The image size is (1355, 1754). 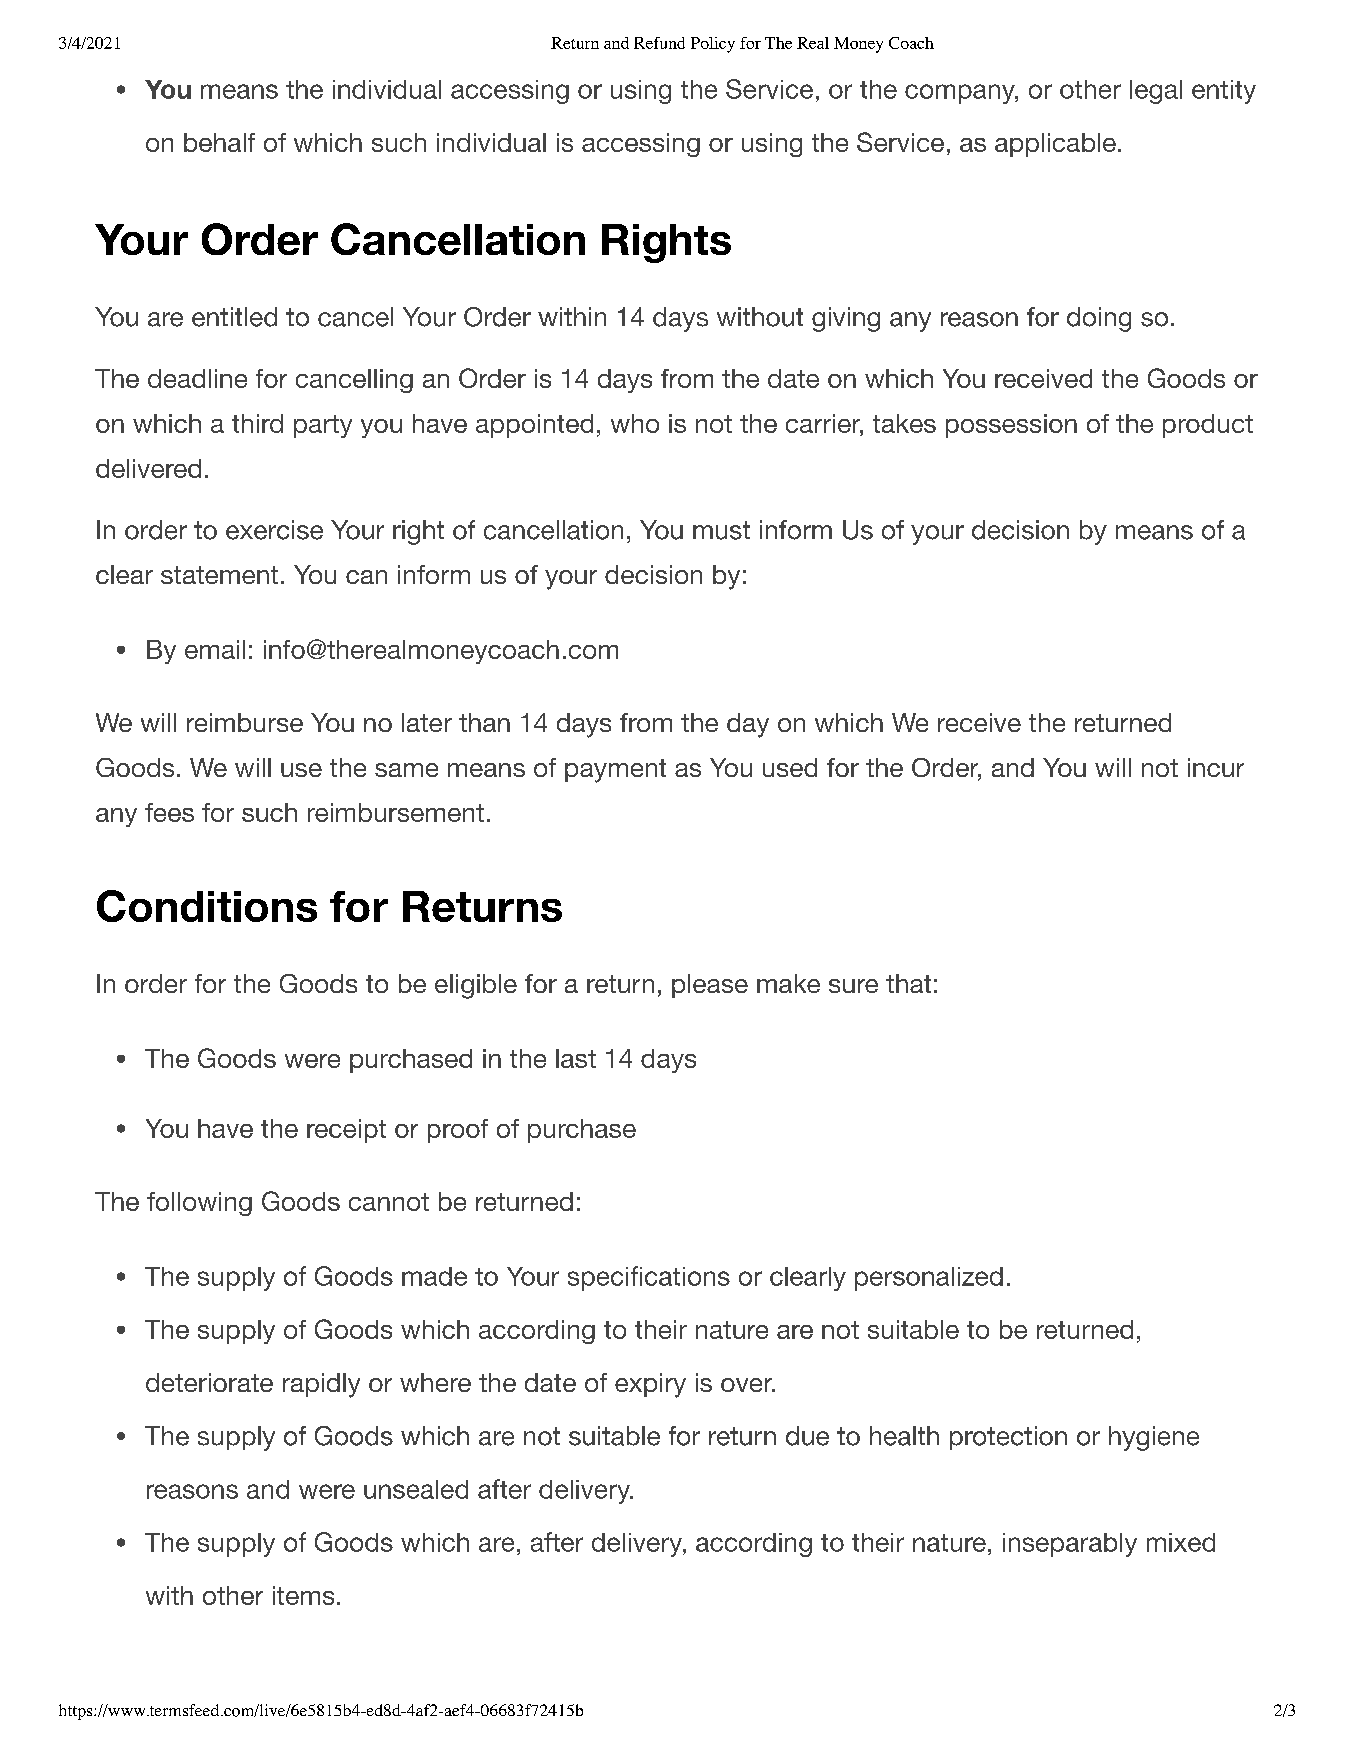 What do you see at coordinates (346, 1131) in the page?
I see `receipt` at bounding box center [346, 1131].
